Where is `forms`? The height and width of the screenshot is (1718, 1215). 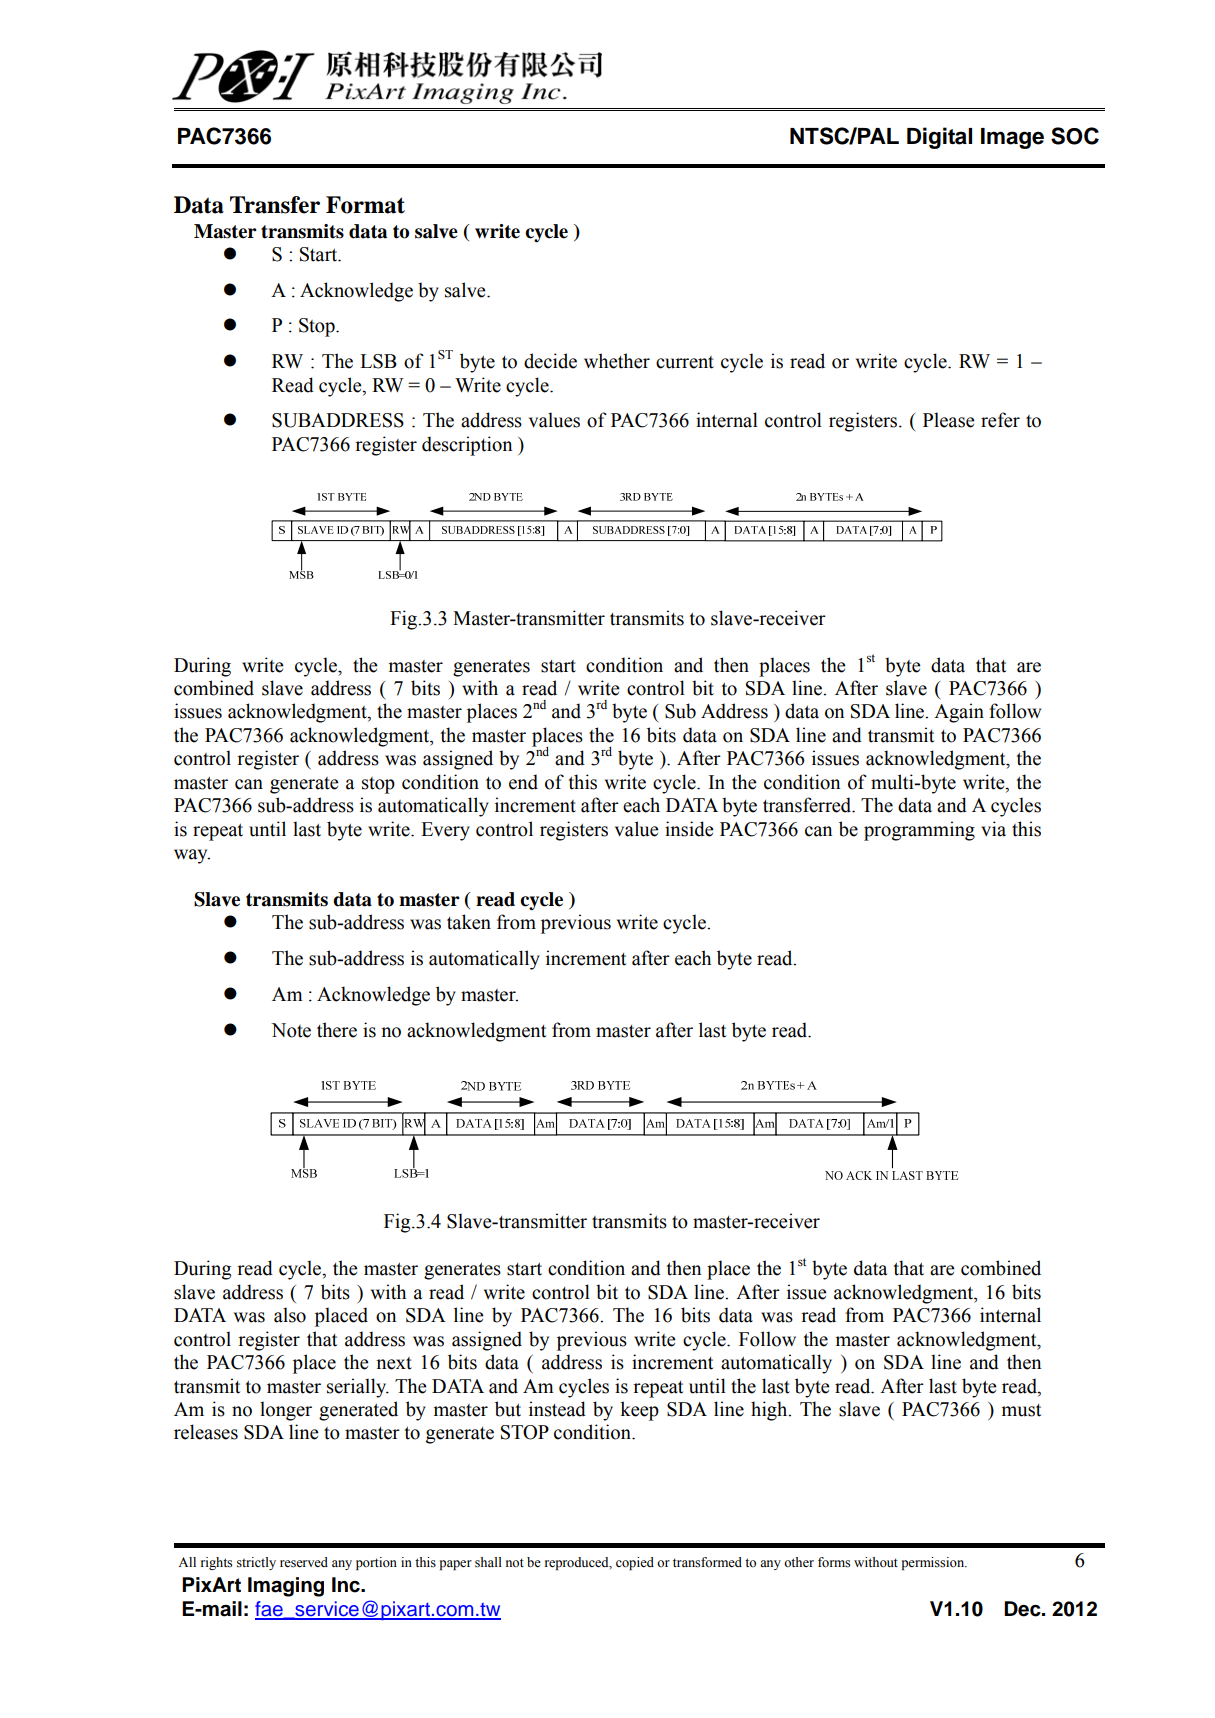
forms is located at coordinates (834, 1562).
